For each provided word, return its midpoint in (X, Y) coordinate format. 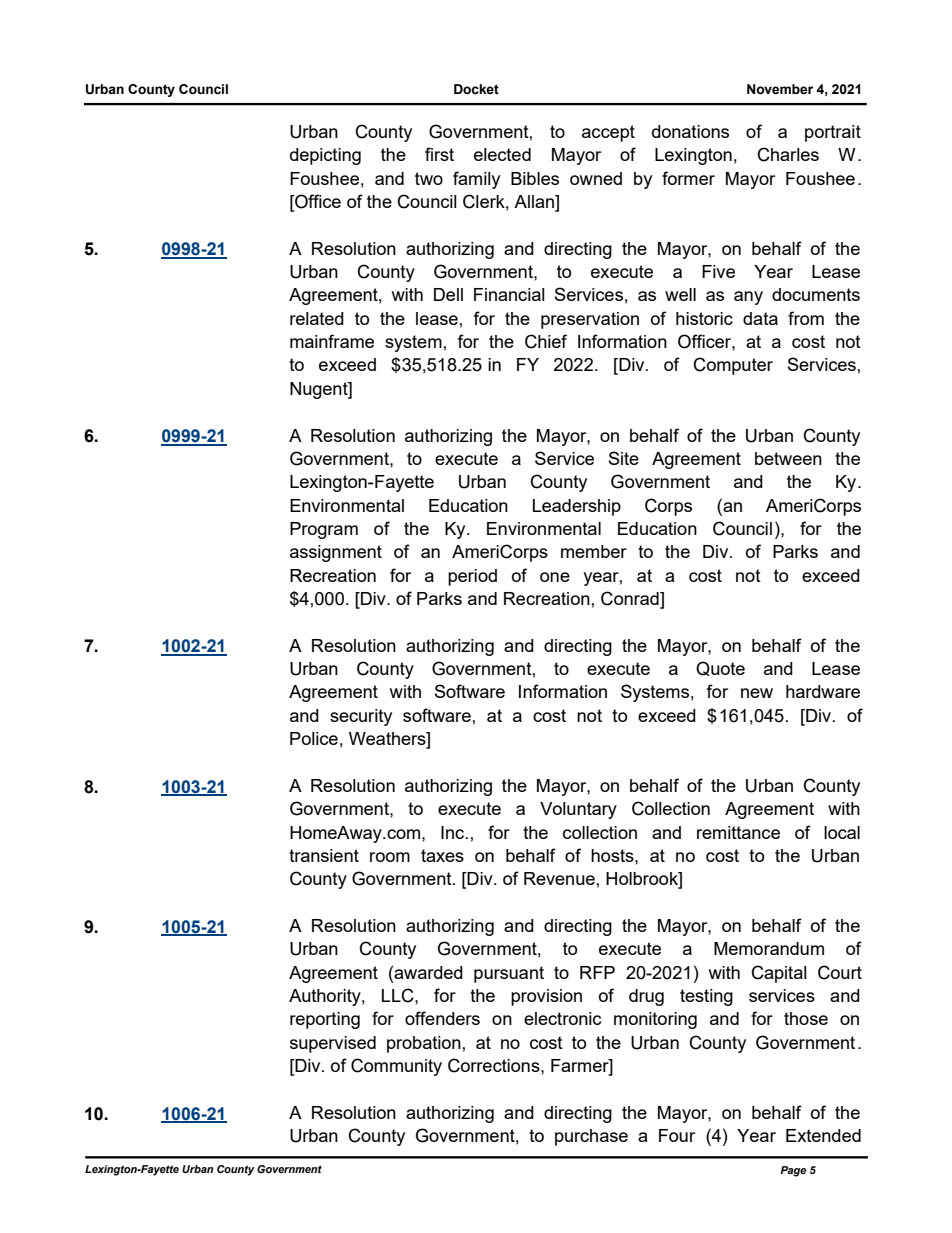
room (390, 857)
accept (608, 133)
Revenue (559, 878)
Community (396, 1067)
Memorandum (769, 948)
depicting (325, 156)
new (757, 693)
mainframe (332, 341)
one (555, 577)
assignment (336, 553)
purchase (591, 1137)
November (780, 89)
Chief (546, 341)
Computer (733, 366)
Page (793, 1171)
